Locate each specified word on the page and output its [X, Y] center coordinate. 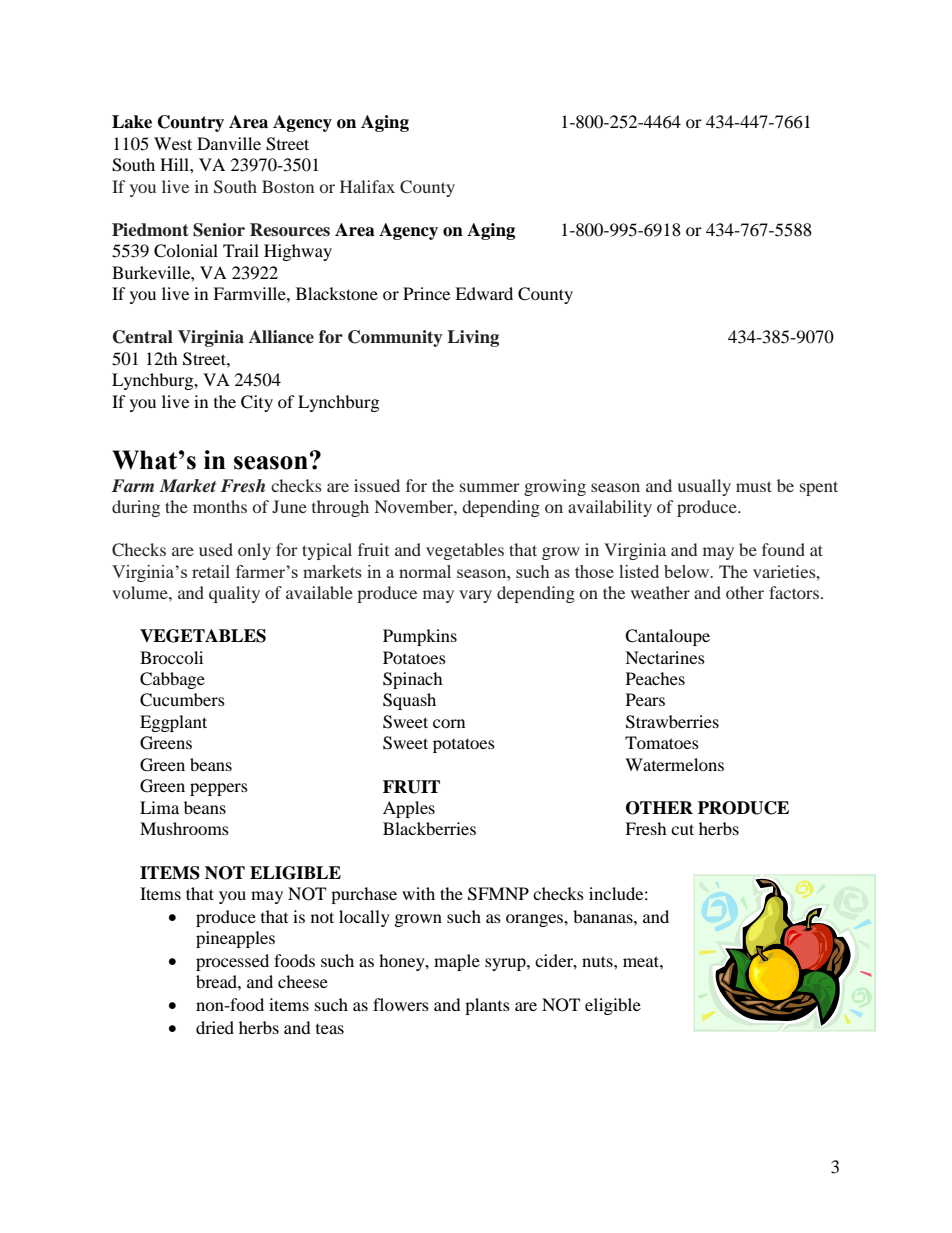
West [173, 143]
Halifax [367, 186]
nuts [598, 961]
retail [211, 571]
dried [215, 1027]
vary [475, 596]
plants [487, 1006]
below [688, 571]
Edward [484, 293]
